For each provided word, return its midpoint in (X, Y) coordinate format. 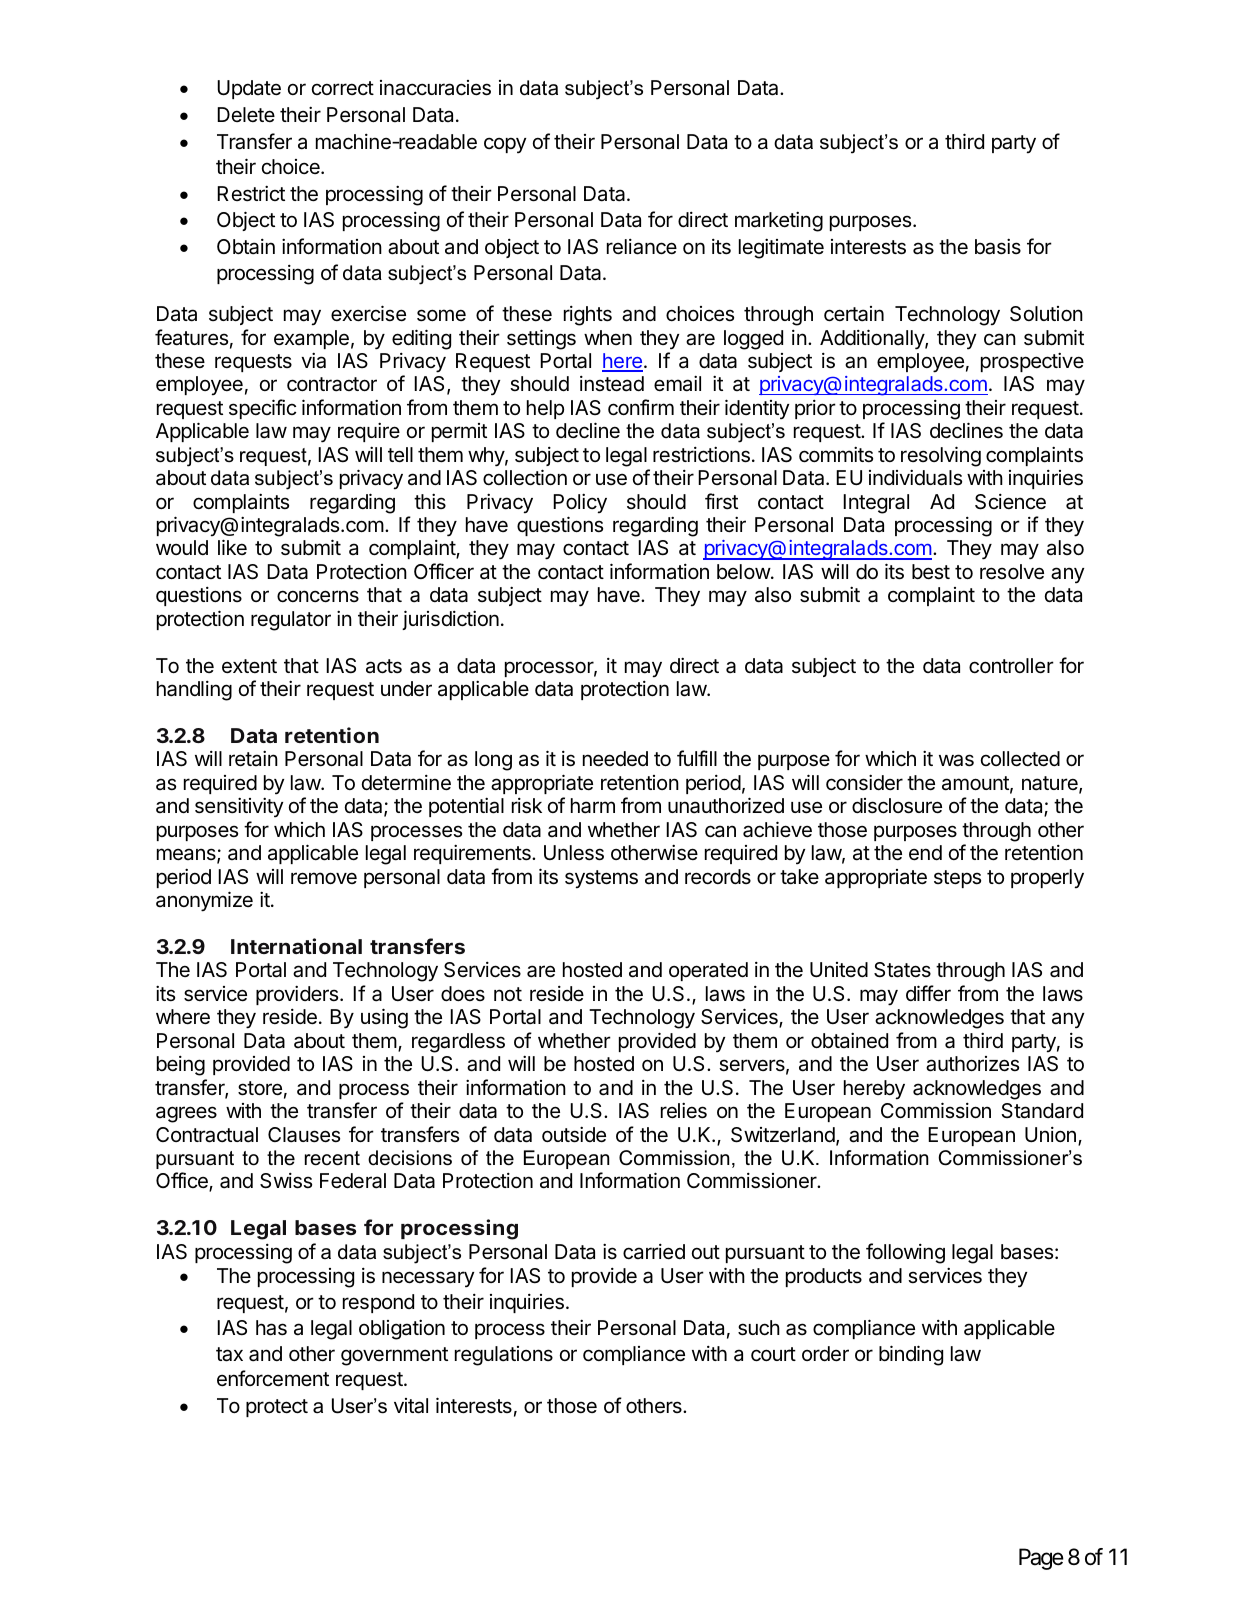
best (931, 572)
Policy (580, 503)
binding (911, 1355)
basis (998, 246)
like (232, 547)
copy (505, 145)
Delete (246, 114)
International (296, 946)
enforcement (273, 1378)
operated (708, 971)
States (902, 970)
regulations (504, 1356)
